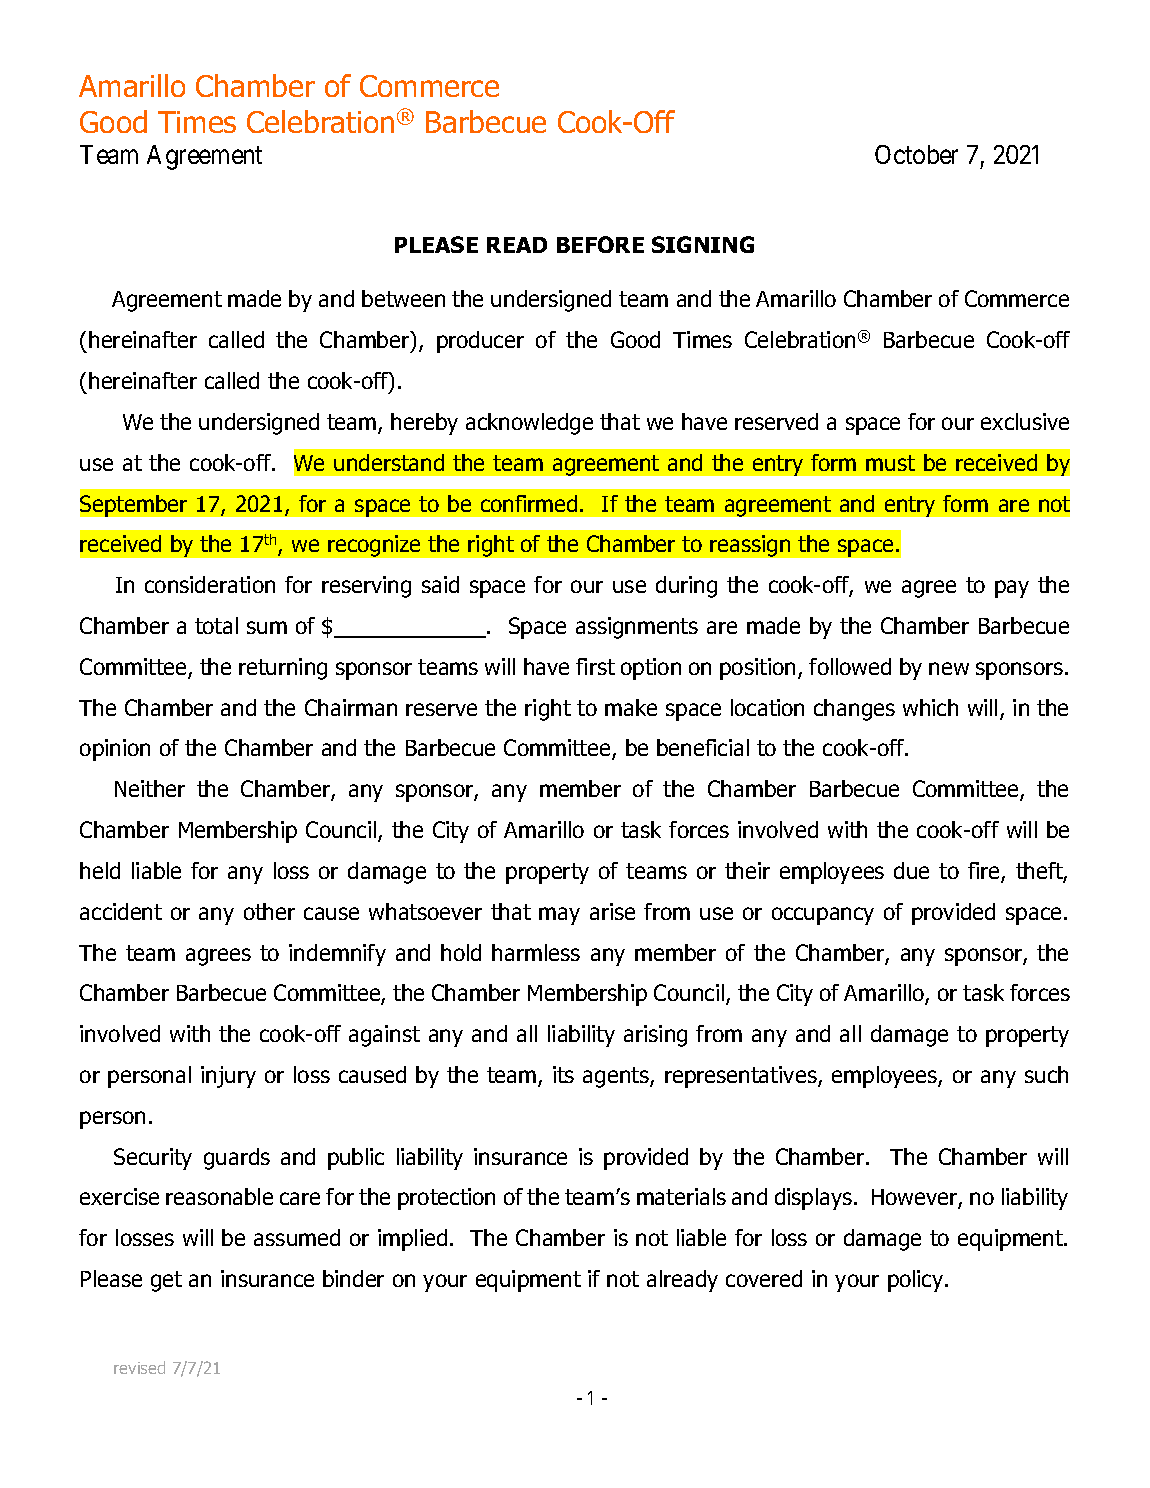 The width and height of the document is (1150, 1488). What do you see at coordinates (166, 1281) in the document?
I see `get` at bounding box center [166, 1281].
